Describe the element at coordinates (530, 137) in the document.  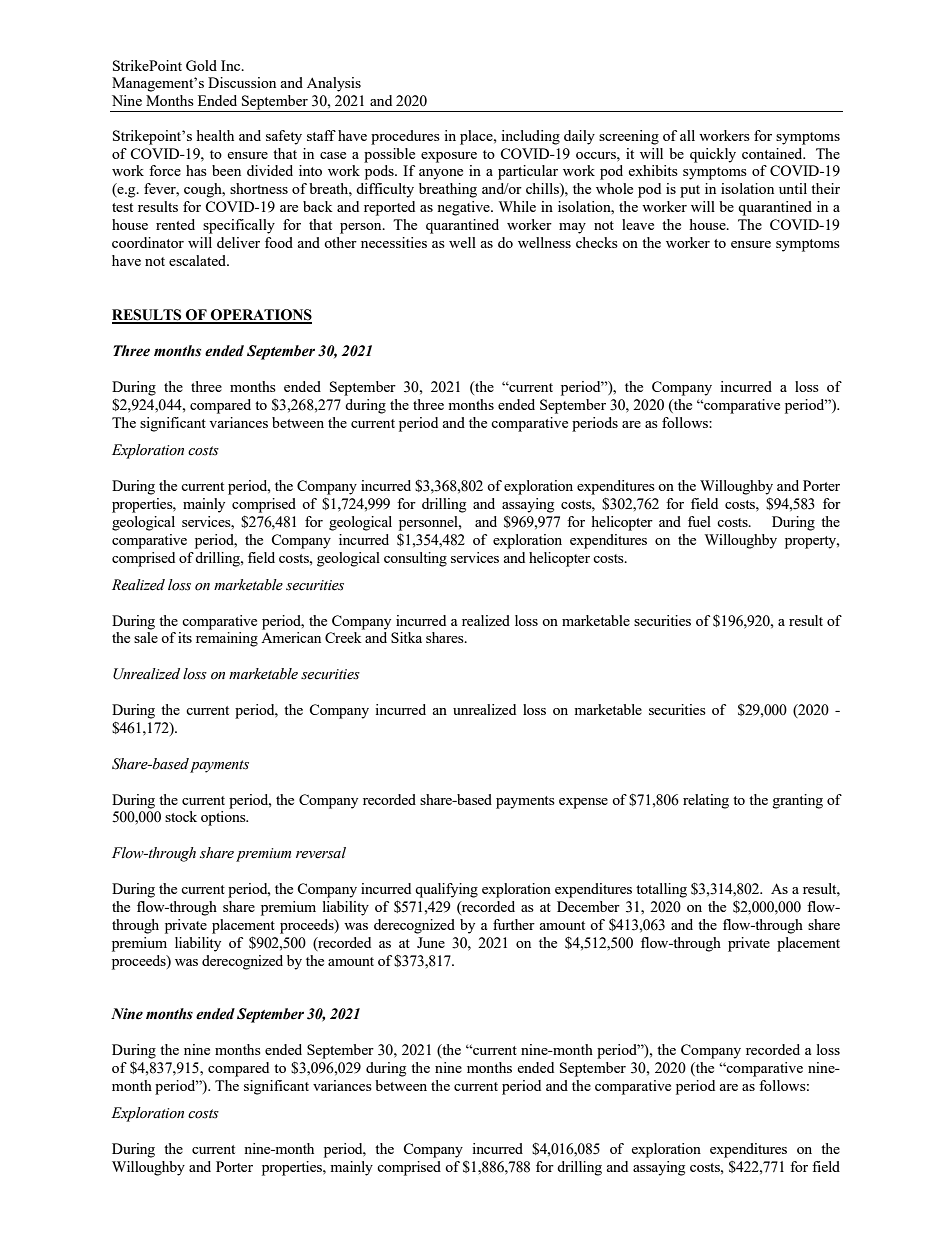
I see `including` at that location.
